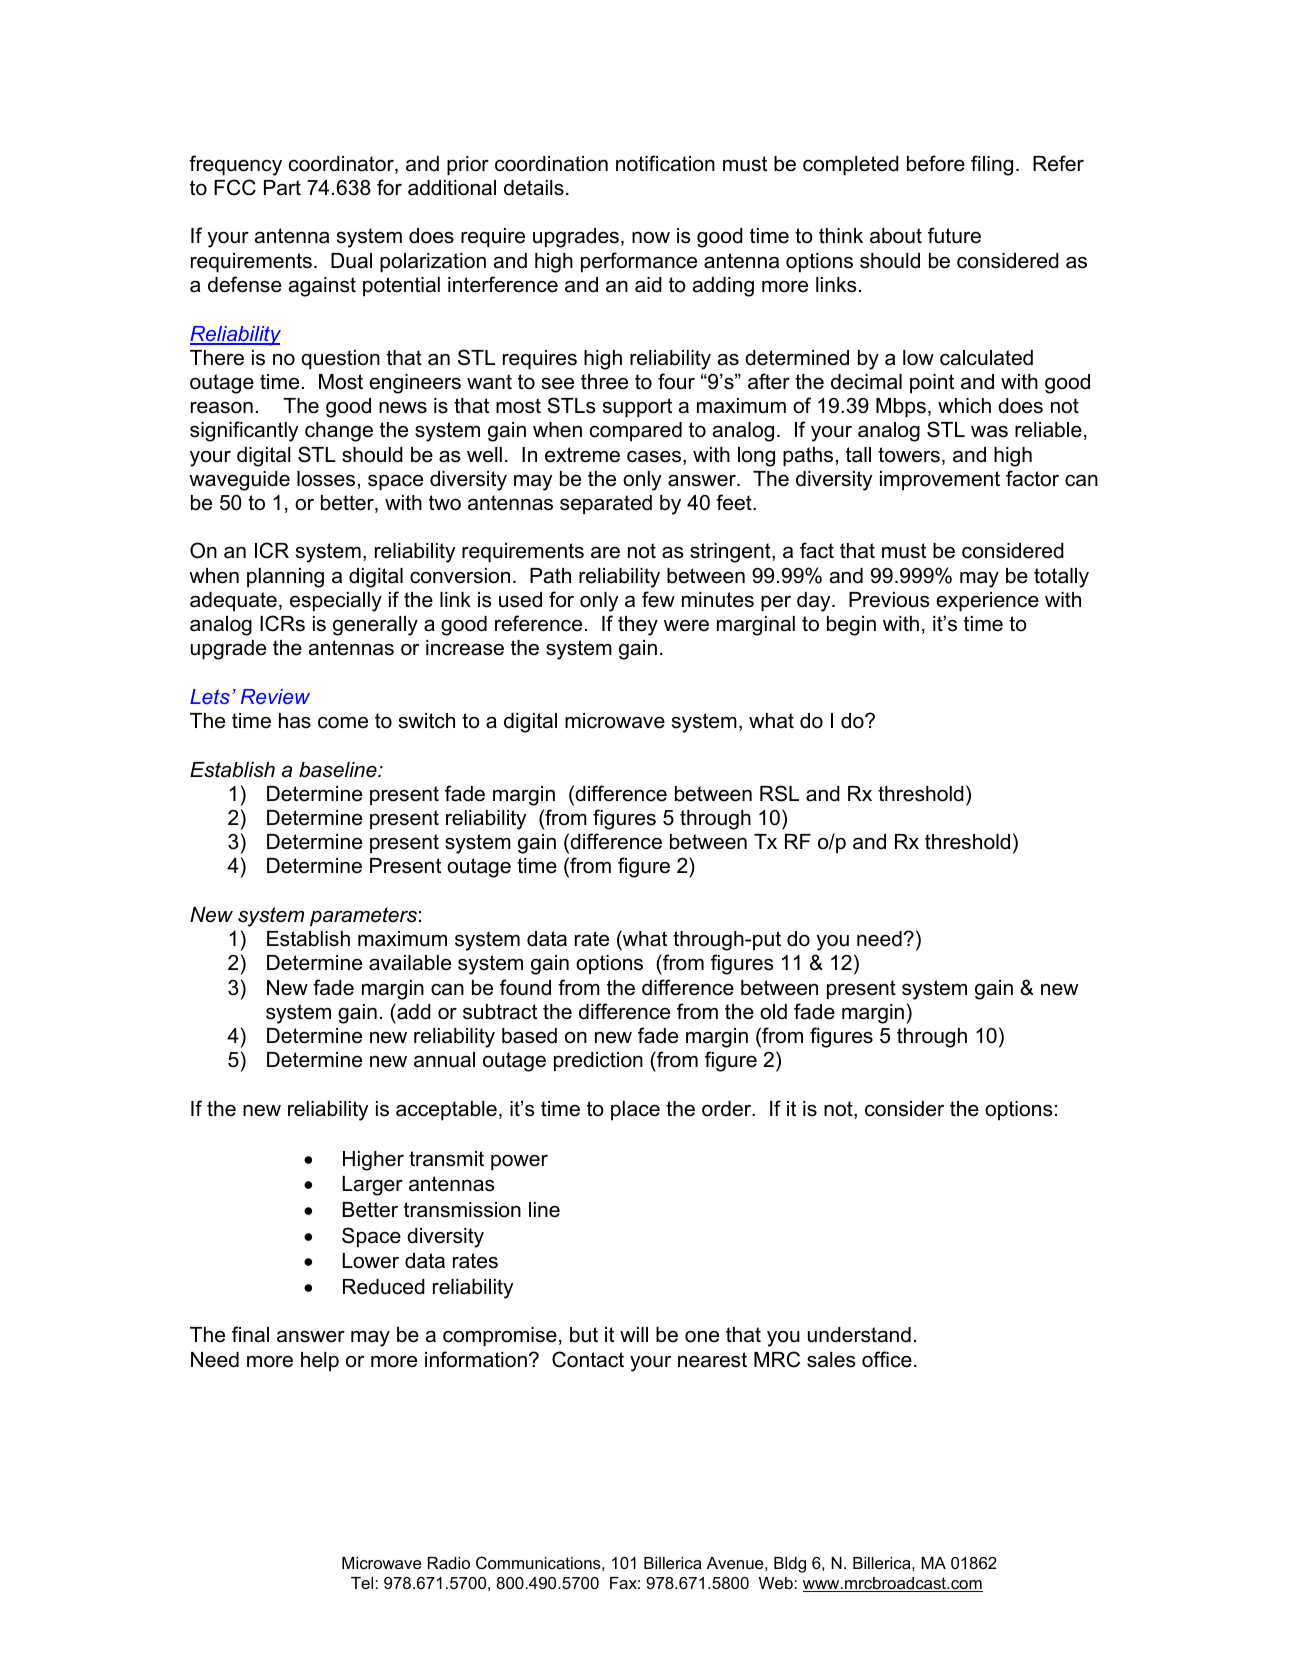 Image resolution: width=1290 pixels, height=1669 pixels. I want to click on Web, so click(777, 1583).
